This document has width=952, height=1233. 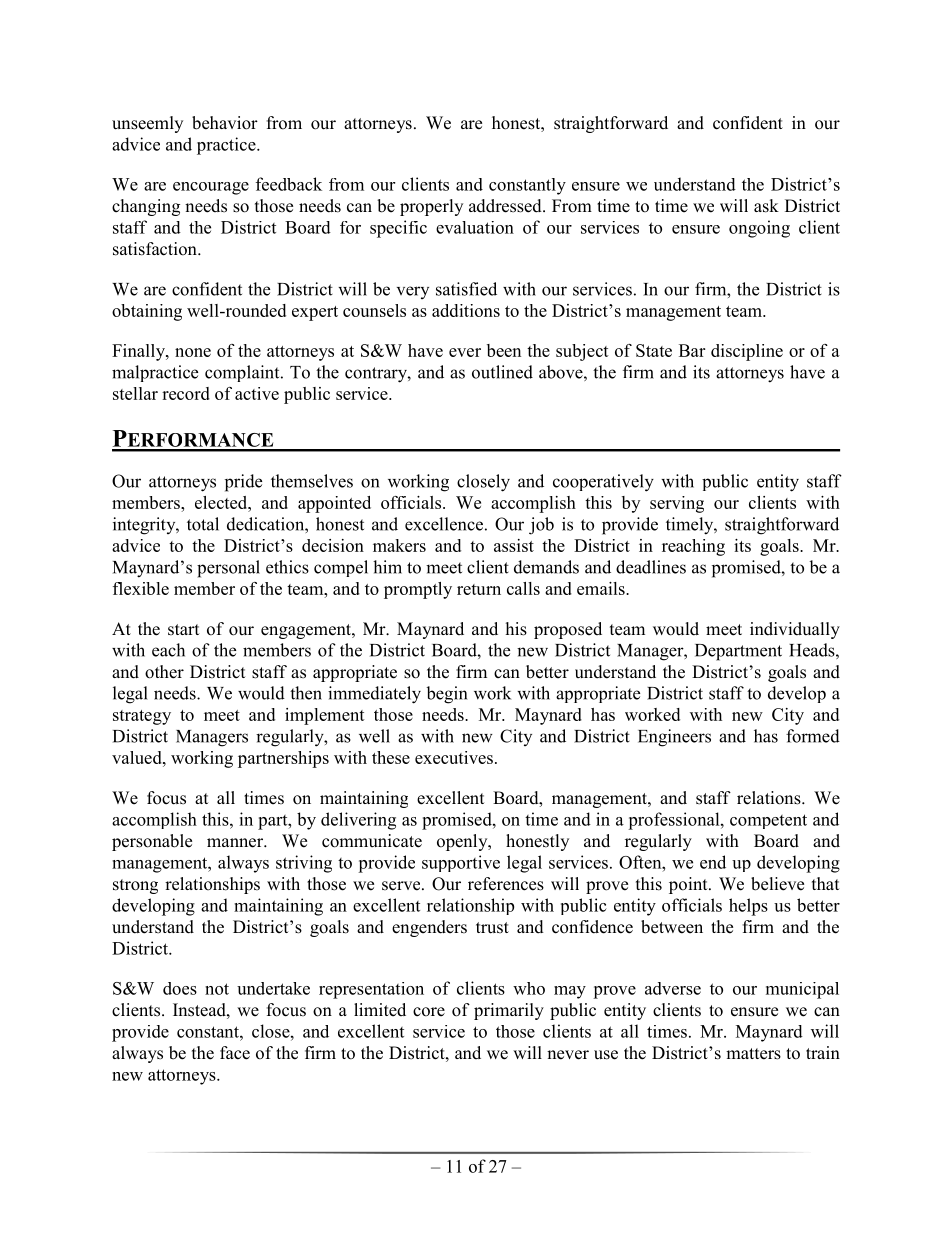 I want to click on ask, so click(x=766, y=206).
